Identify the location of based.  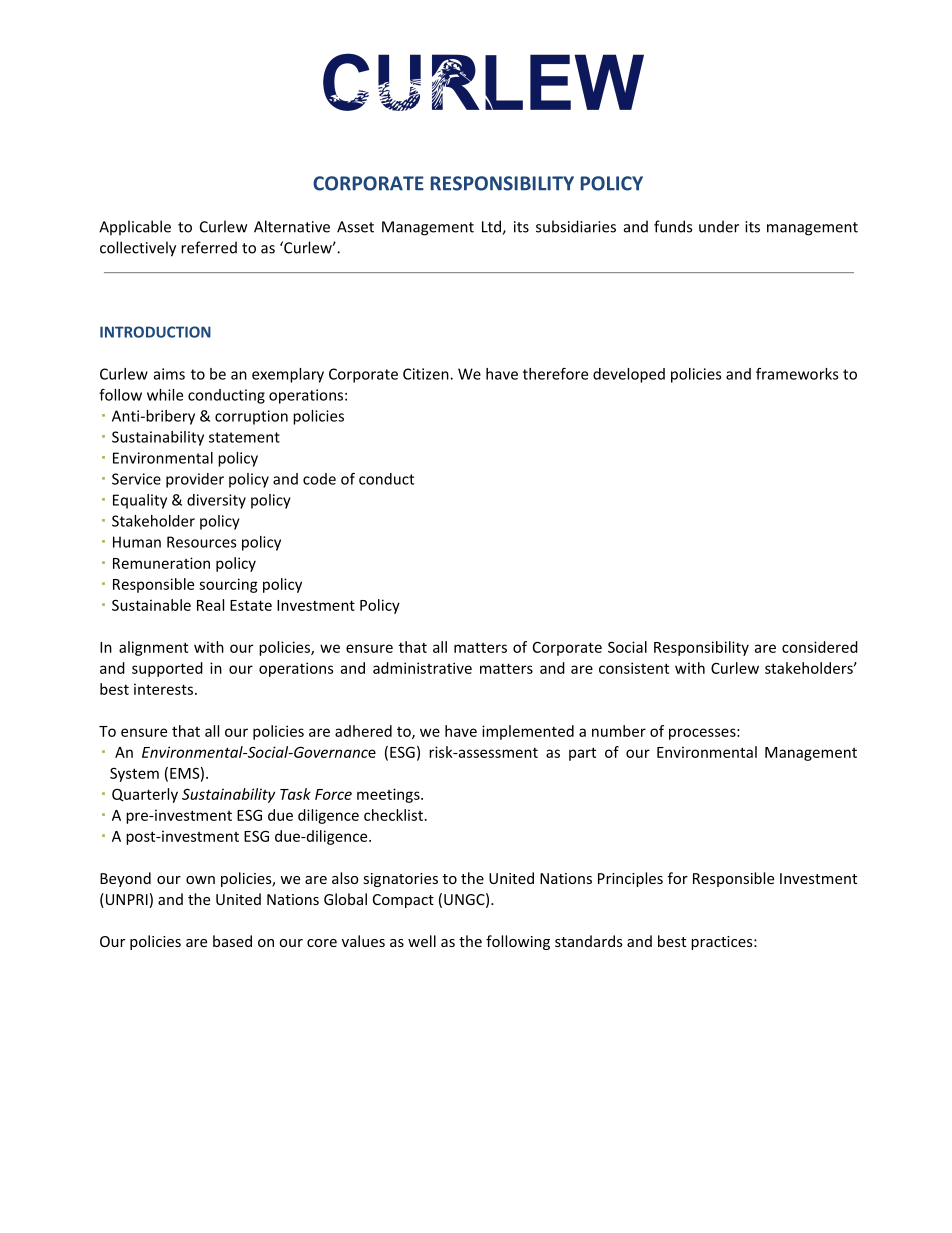
(232, 941).
